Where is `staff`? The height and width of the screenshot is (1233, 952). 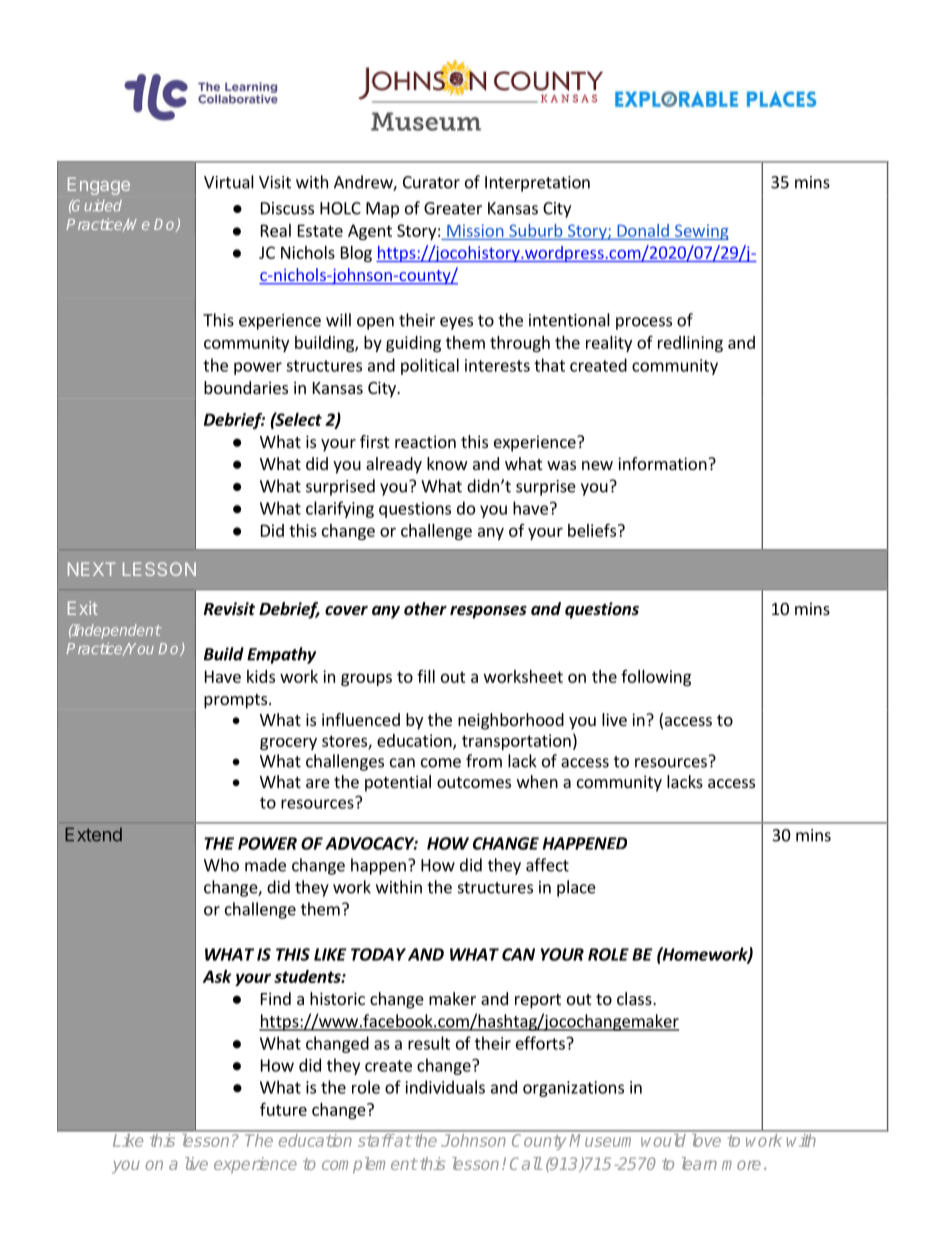
staff is located at coordinates (376, 1140).
